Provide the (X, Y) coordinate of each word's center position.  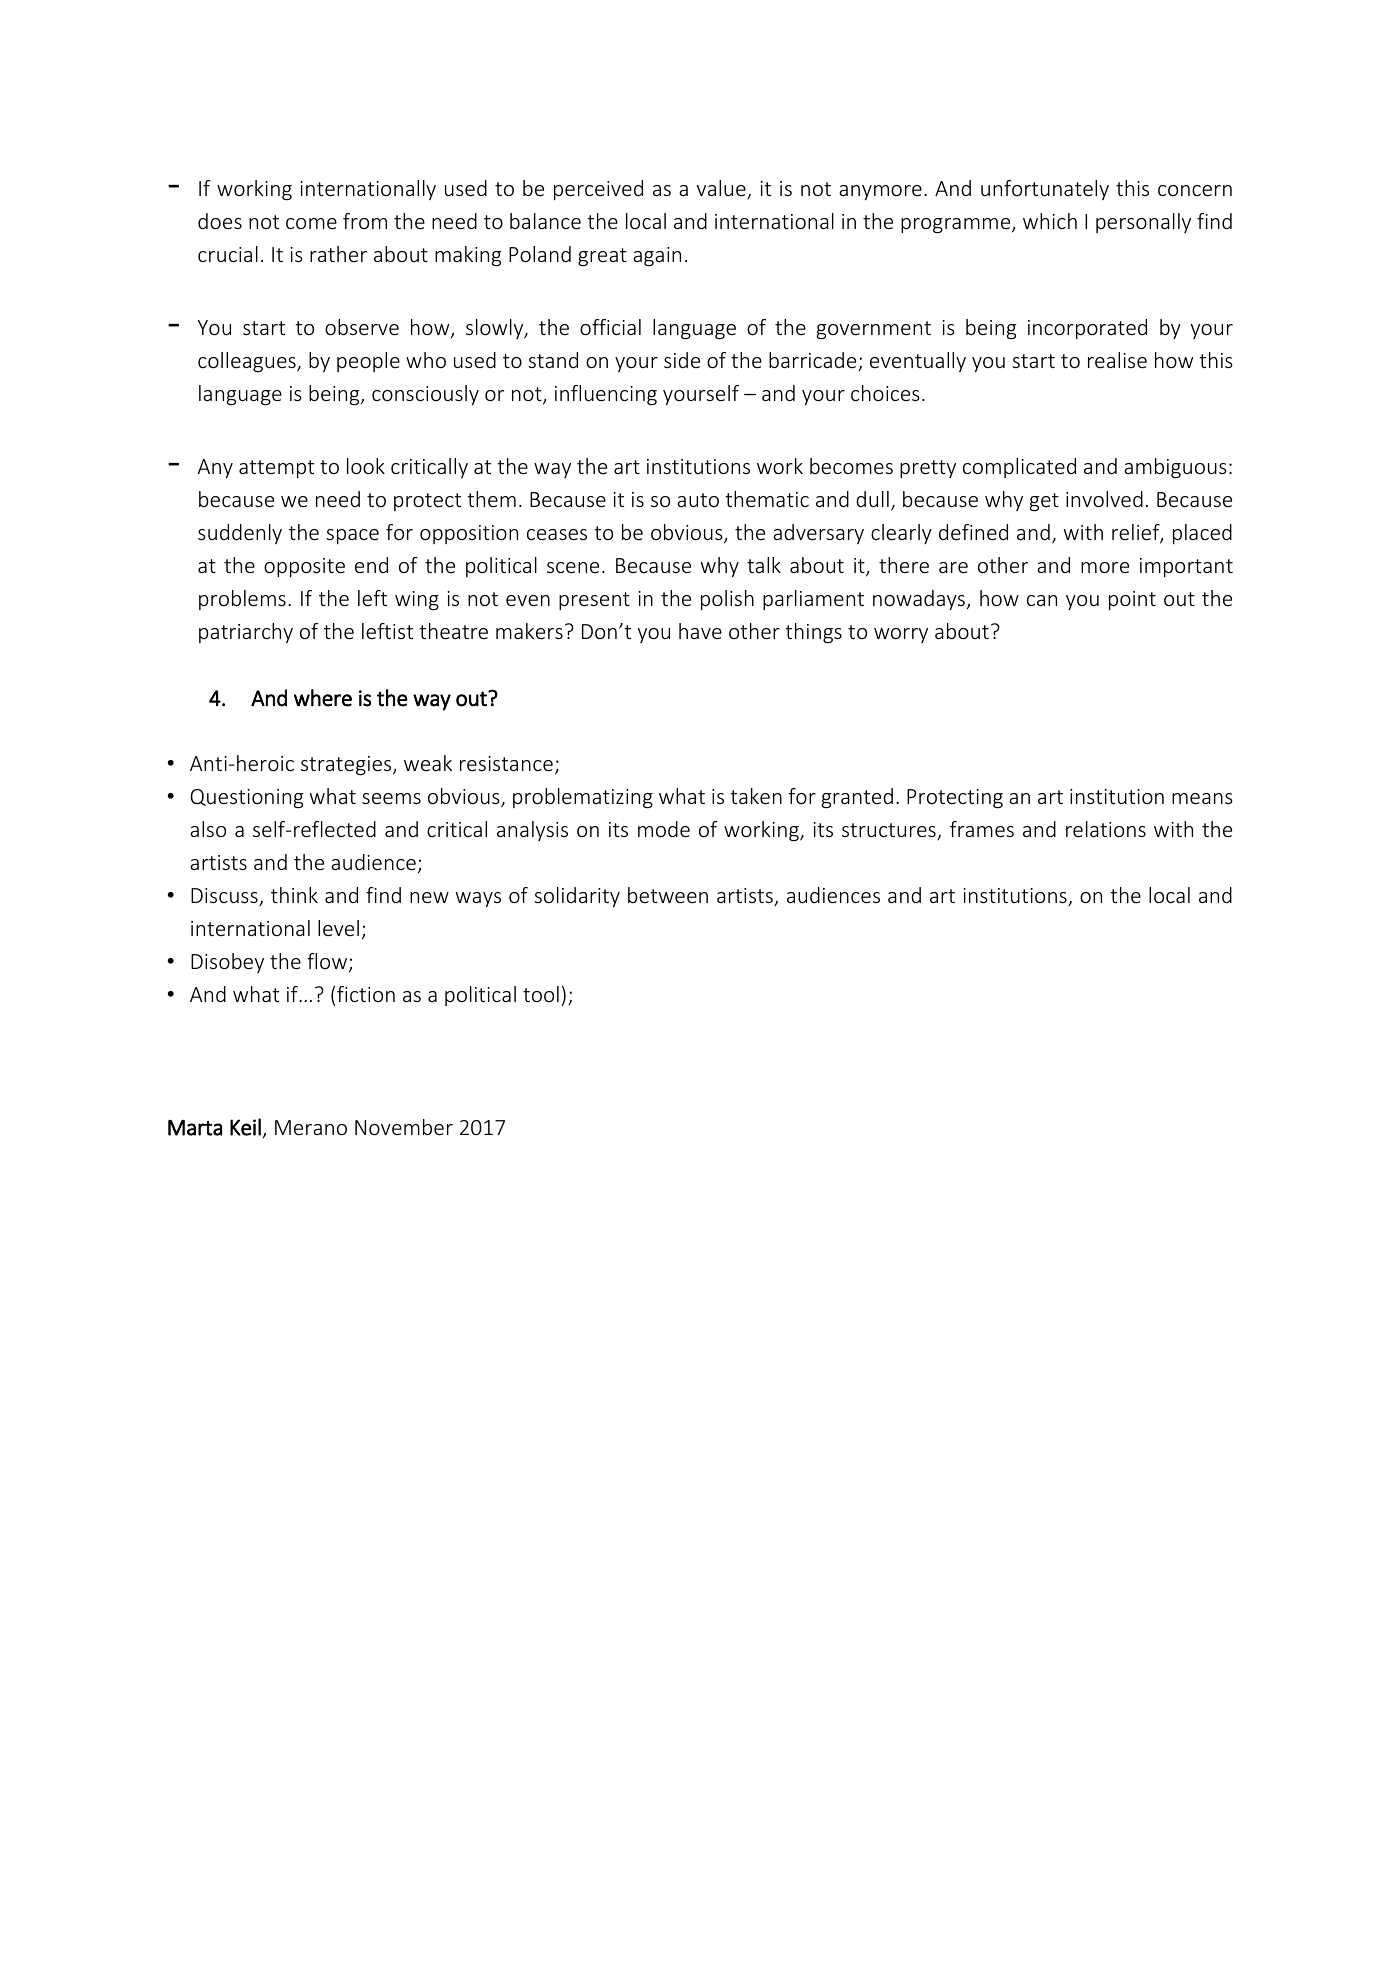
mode (664, 829)
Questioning (246, 798)
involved (1104, 499)
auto (698, 500)
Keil (245, 1127)
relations (1106, 829)
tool (541, 994)
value (722, 189)
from (365, 221)
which (1050, 221)
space (352, 536)
